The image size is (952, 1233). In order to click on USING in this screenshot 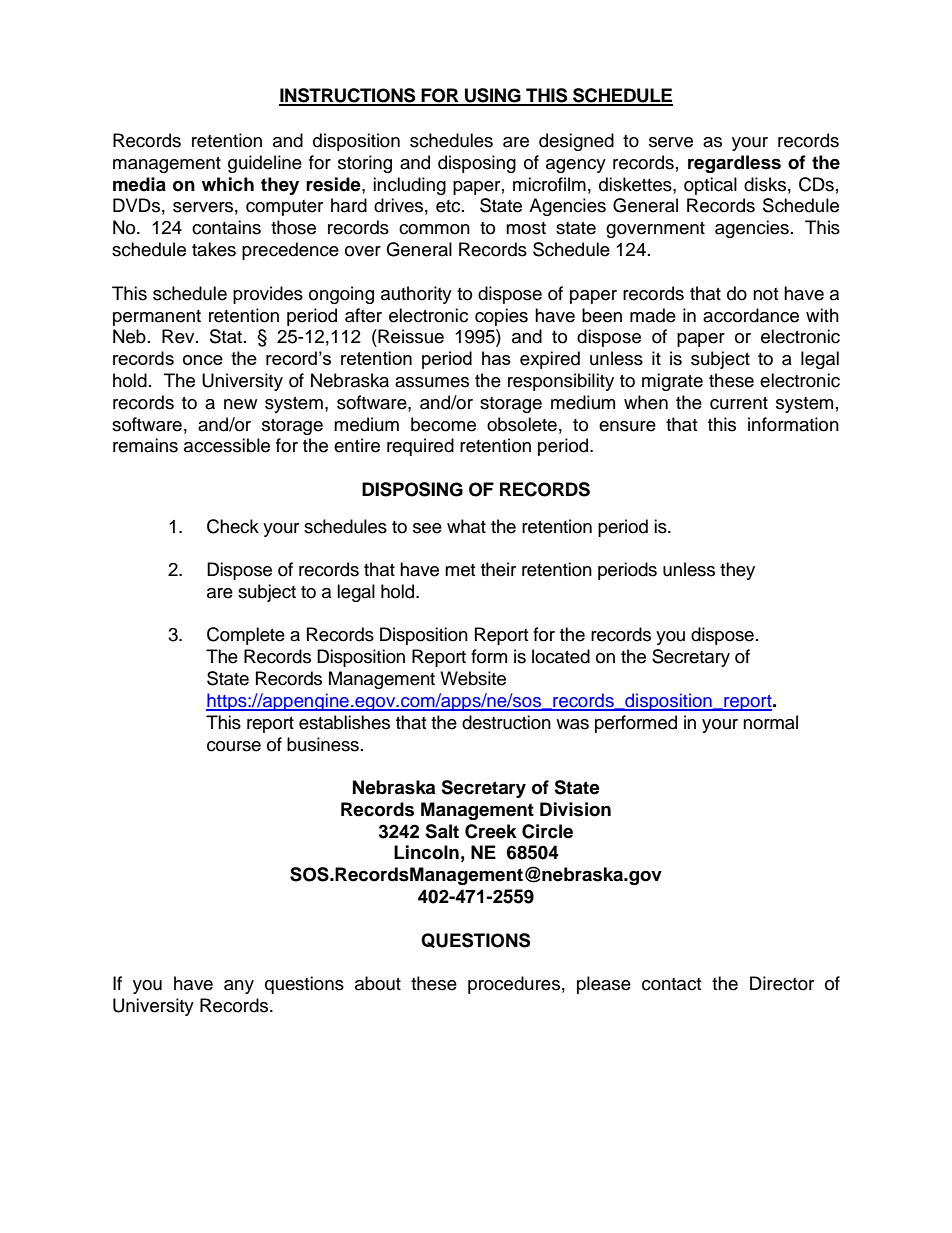, I will do `click(493, 96)`.
